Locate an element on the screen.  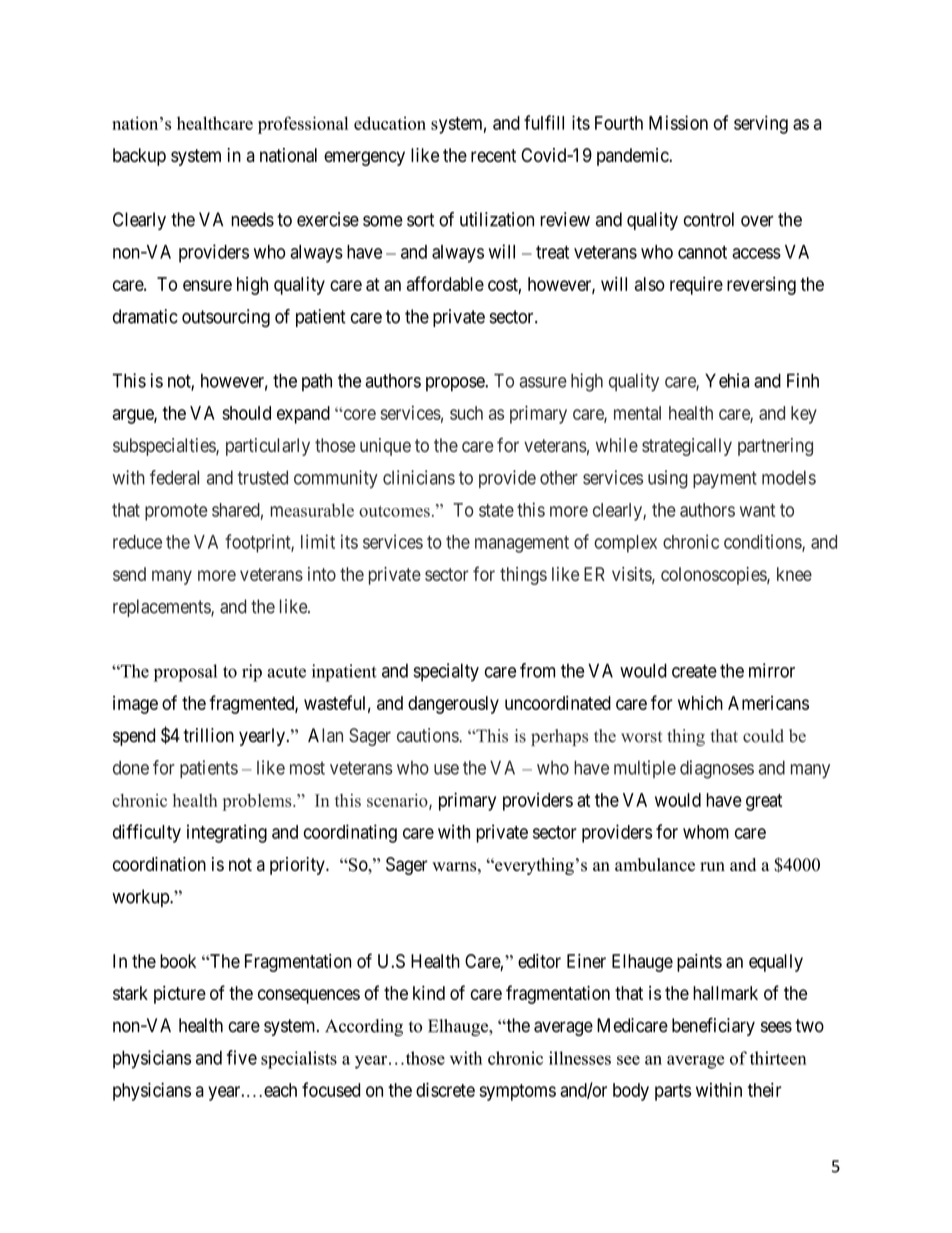
replacements is located at coordinates (162, 608).
